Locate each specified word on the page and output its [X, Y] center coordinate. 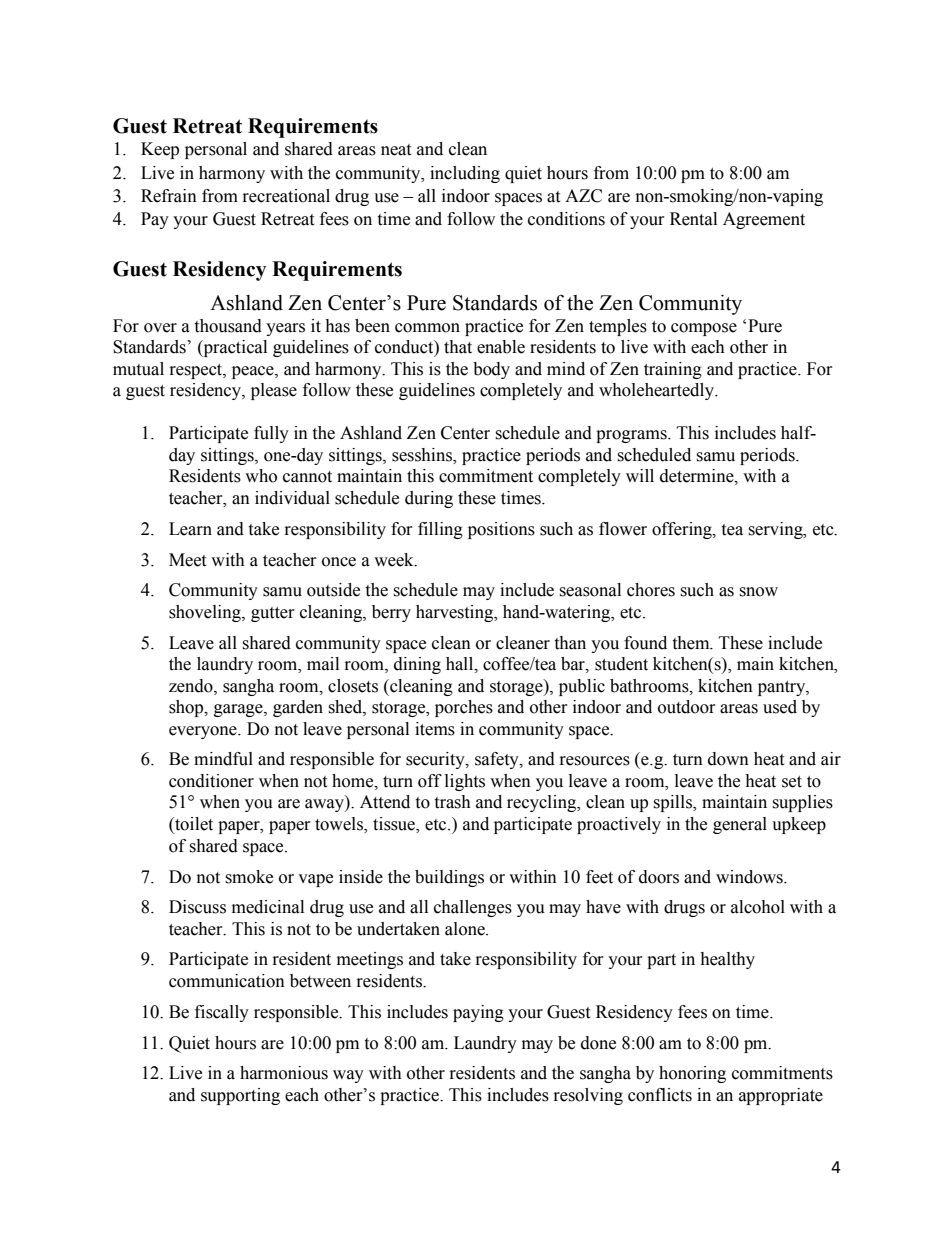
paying [478, 1013]
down [728, 759]
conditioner [211, 781]
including [465, 174]
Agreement [764, 220]
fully [271, 434]
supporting [240, 1096]
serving [776, 530]
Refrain [169, 196]
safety [498, 760]
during [429, 499]
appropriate [781, 1096]
